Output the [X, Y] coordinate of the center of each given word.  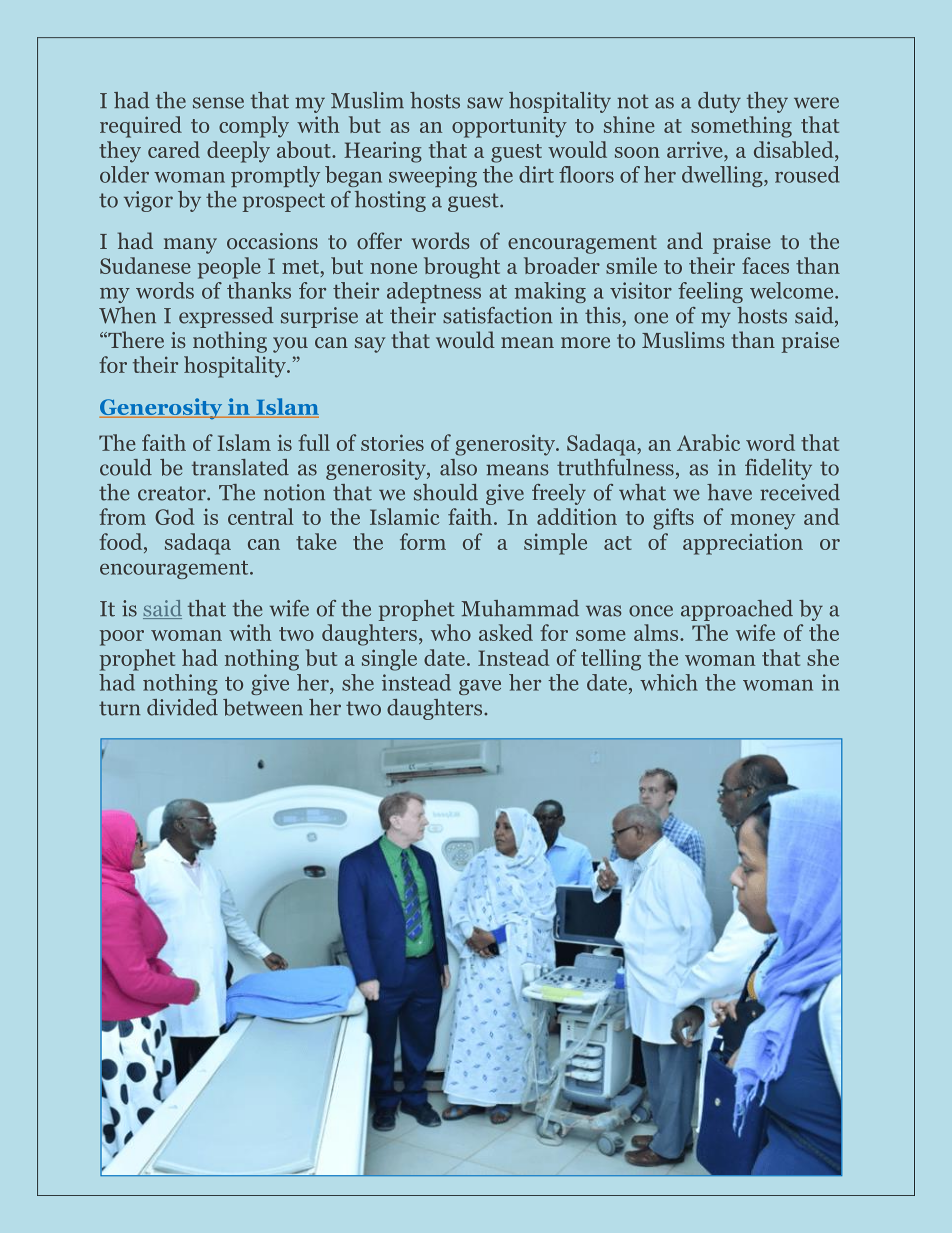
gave [480, 687]
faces [765, 265]
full [314, 442]
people [229, 268]
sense [218, 103]
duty [719, 102]
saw [485, 103]
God [174, 516]
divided [182, 707]
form [423, 541]
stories [392, 442]
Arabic [708, 442]
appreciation [743, 544]
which [669, 682]
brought [462, 268]
